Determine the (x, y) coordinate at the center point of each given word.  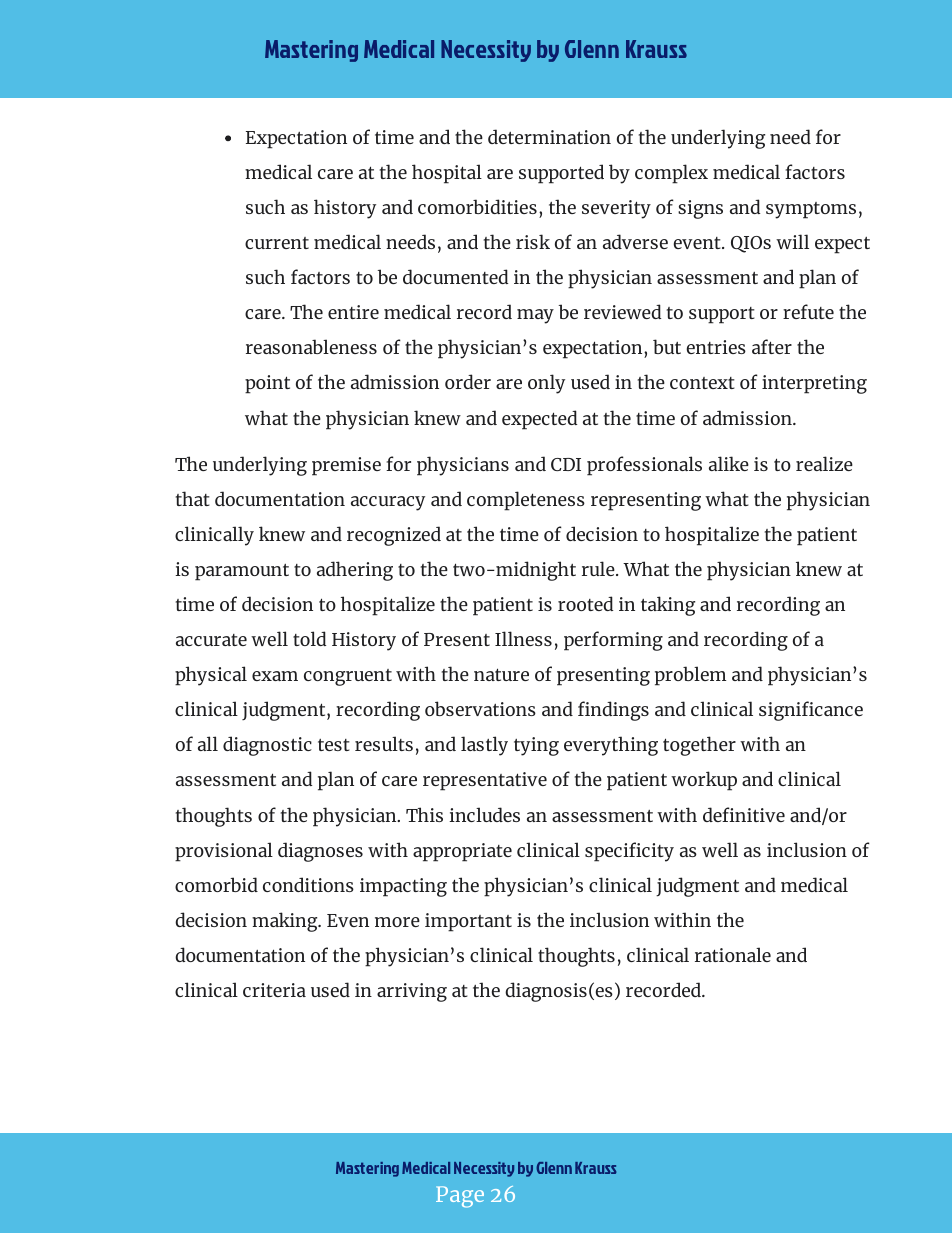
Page (460, 1197)
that (193, 498)
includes (484, 814)
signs (700, 209)
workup (704, 781)
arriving (412, 992)
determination (549, 136)
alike (729, 463)
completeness (526, 501)
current (277, 243)
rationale (733, 954)
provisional (224, 852)
